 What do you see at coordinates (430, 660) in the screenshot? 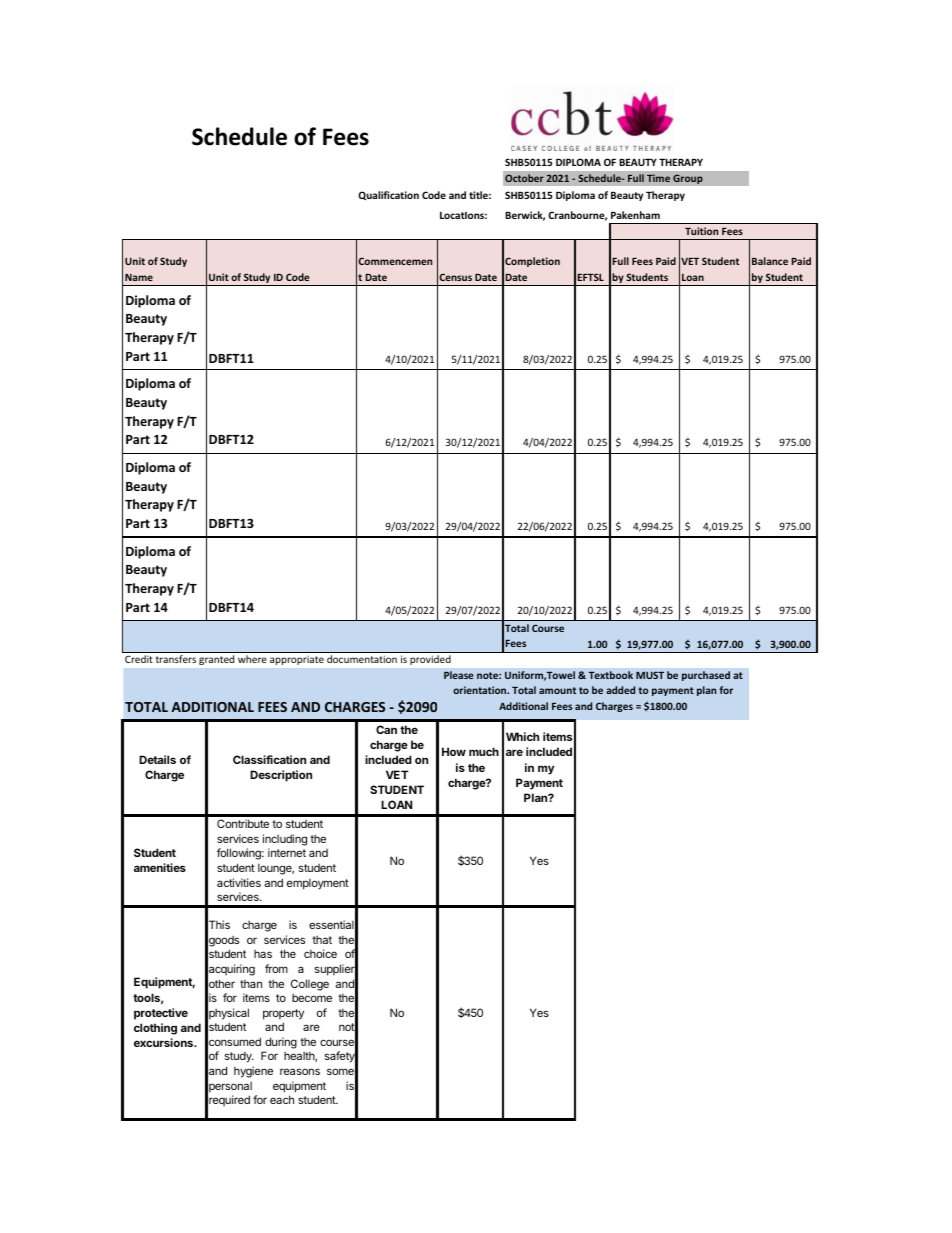
I see `provided` at bounding box center [430, 660].
